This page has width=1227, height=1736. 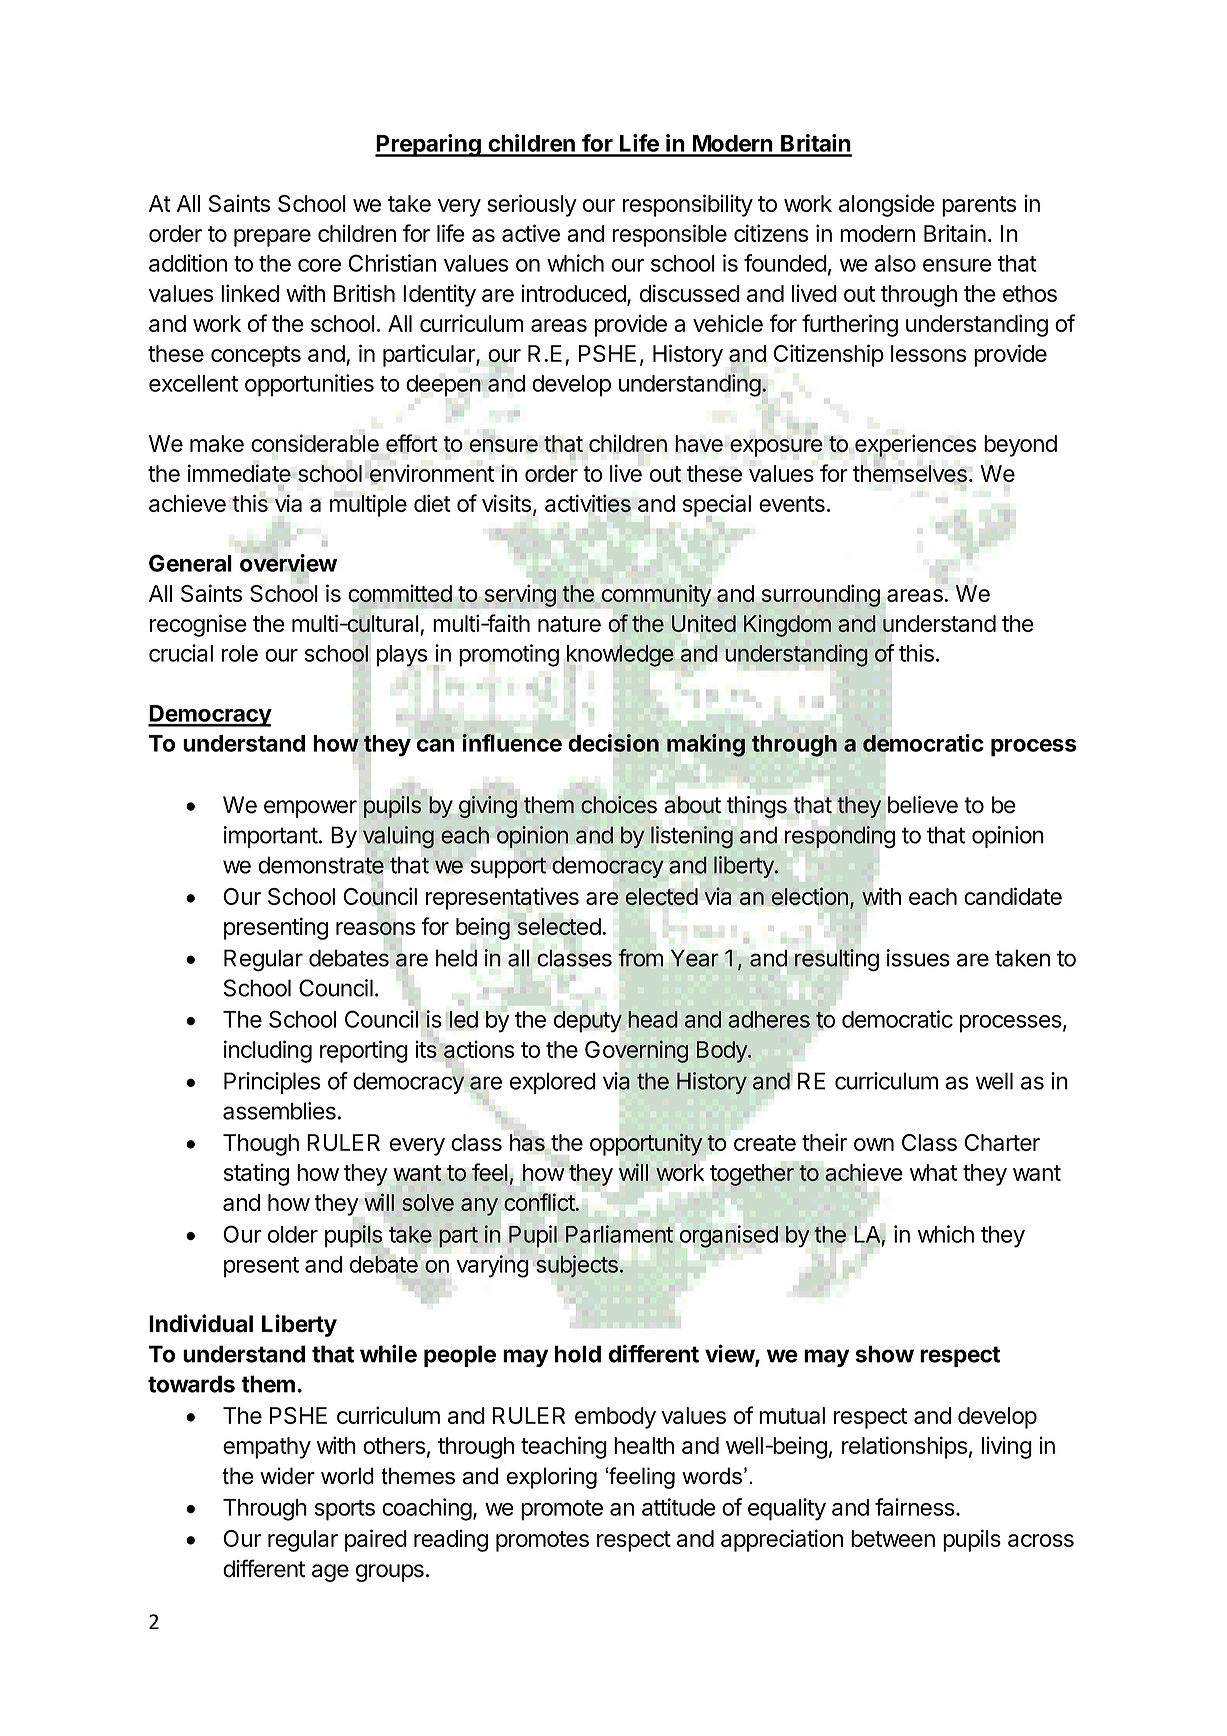 I want to click on what, so click(x=933, y=1172).
